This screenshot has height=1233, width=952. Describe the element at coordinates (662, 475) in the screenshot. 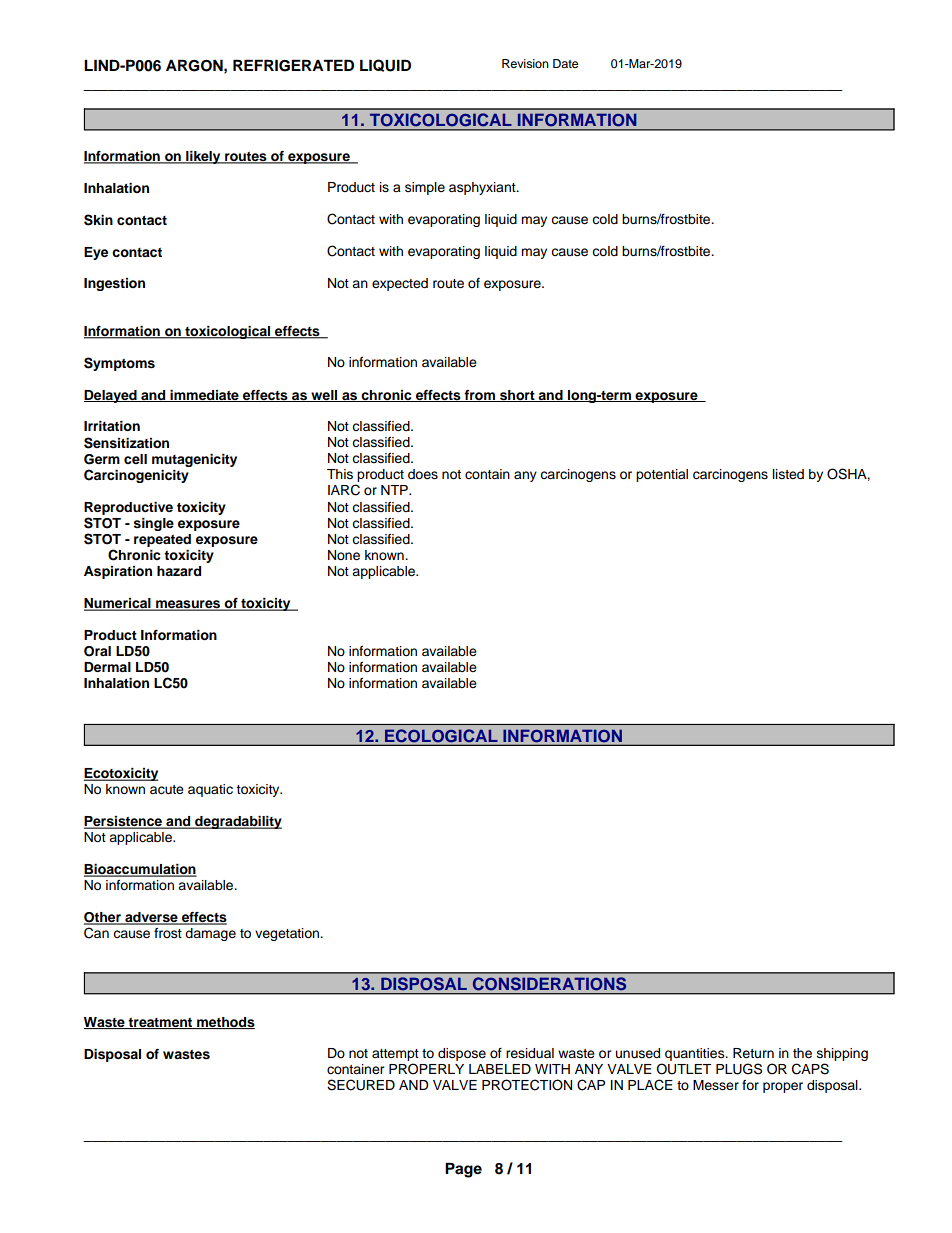

I see `potential` at that location.
